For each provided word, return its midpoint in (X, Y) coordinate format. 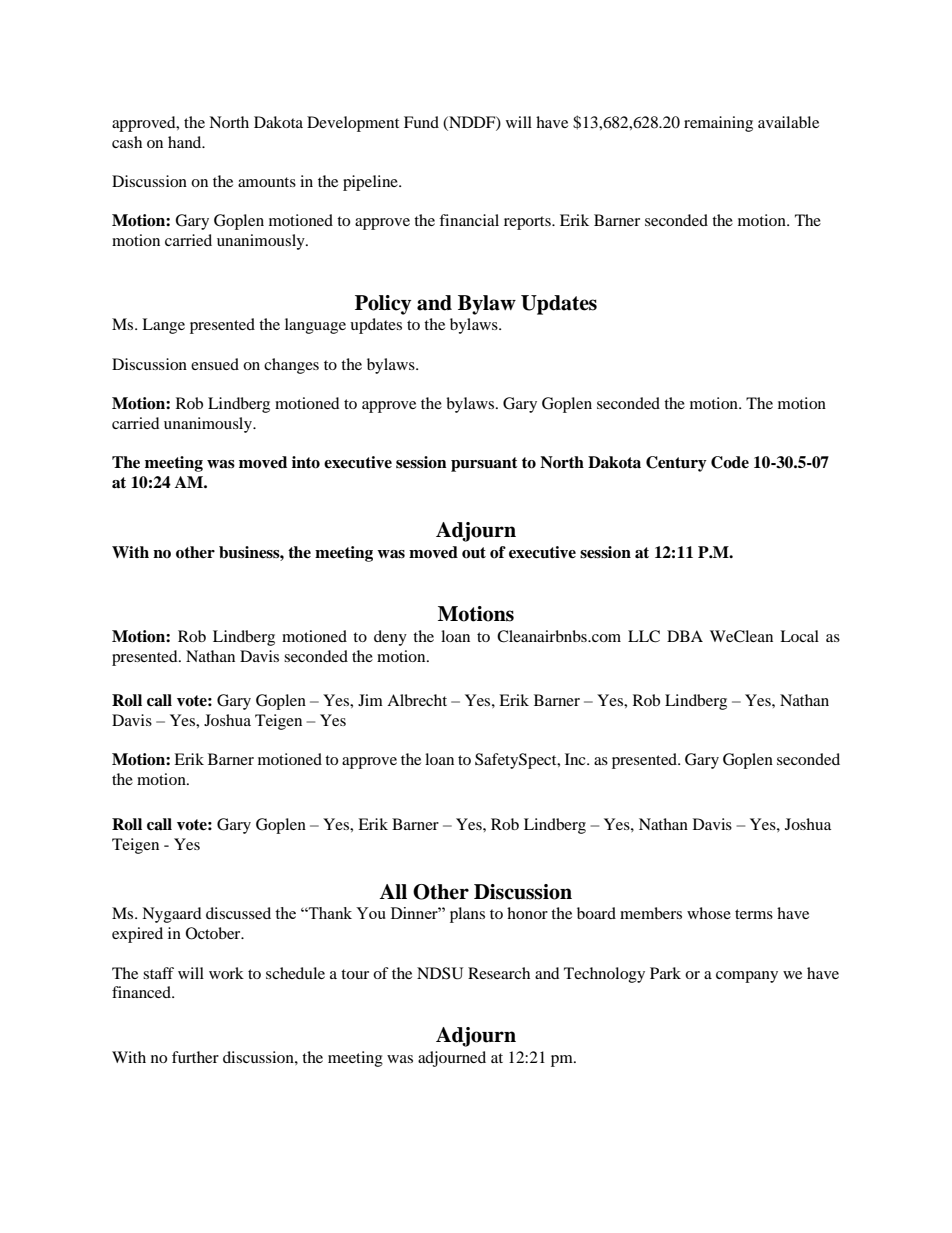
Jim (370, 700)
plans (467, 915)
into (306, 462)
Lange (163, 326)
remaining (718, 124)
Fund (421, 122)
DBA (685, 636)
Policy (383, 305)
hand (186, 142)
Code (730, 462)
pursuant (484, 464)
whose (709, 913)
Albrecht (417, 700)
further (195, 1057)
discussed (238, 913)
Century (676, 464)
